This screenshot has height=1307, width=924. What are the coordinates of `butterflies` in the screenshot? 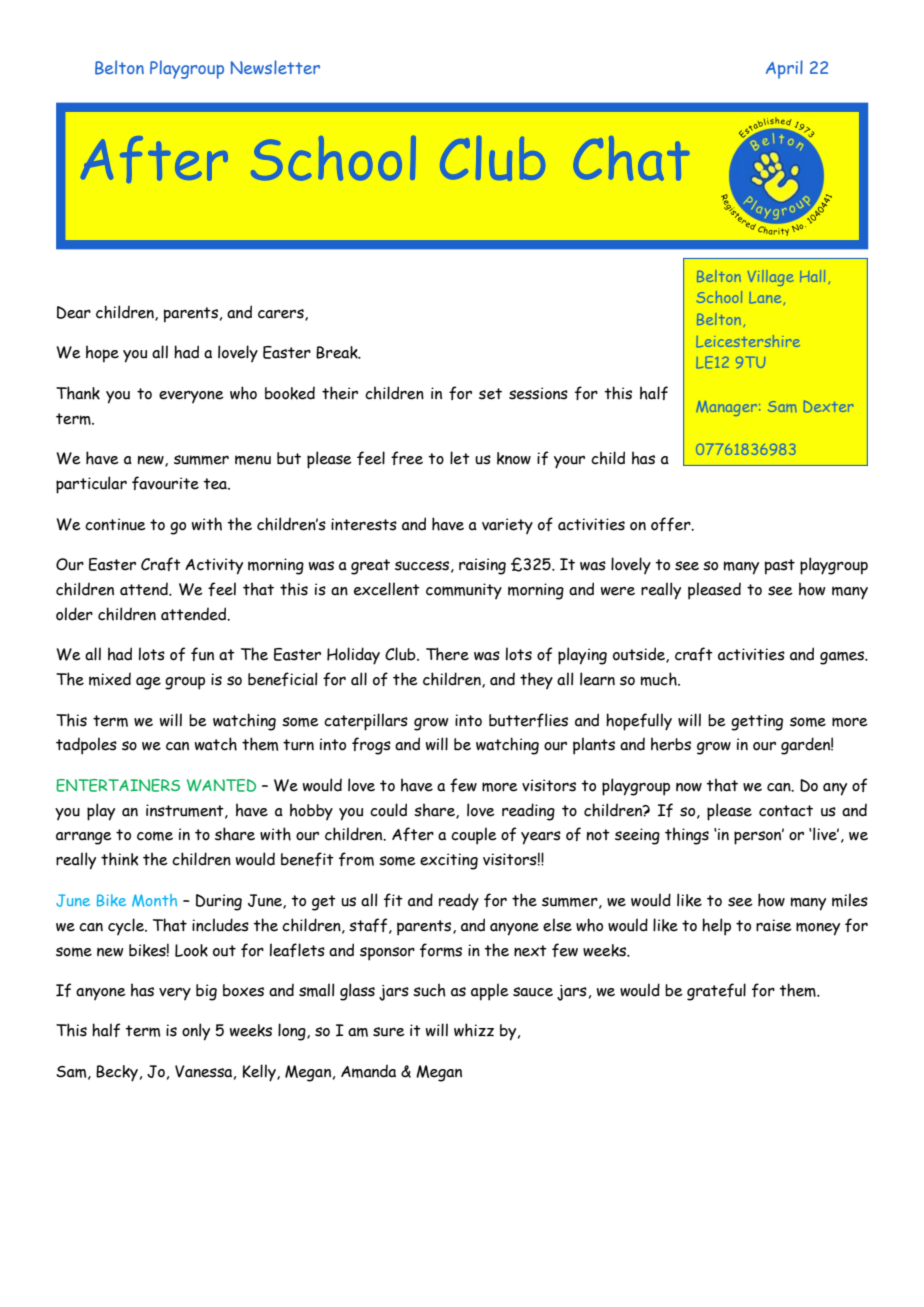 It's located at (528, 720).
